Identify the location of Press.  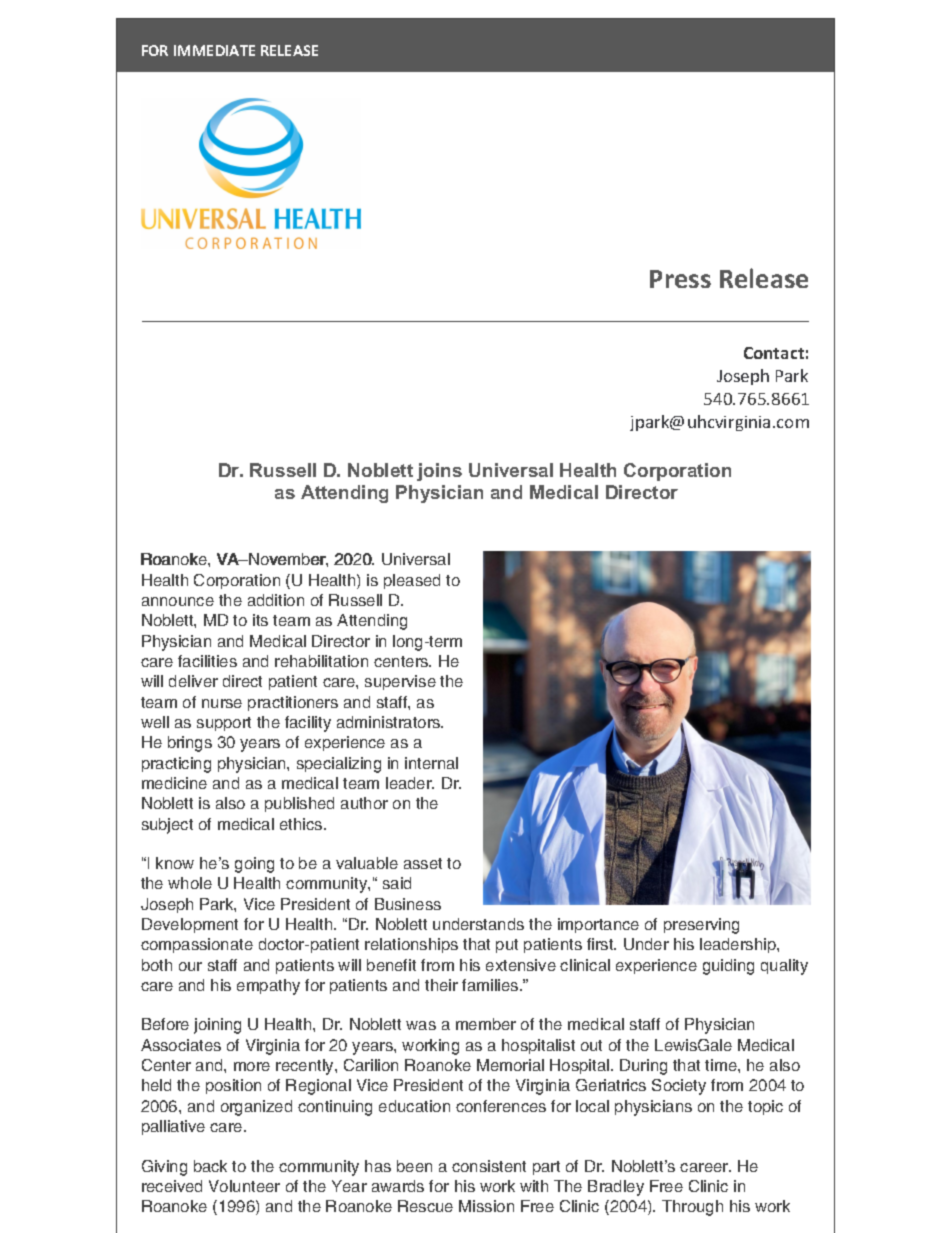
(680, 279).
